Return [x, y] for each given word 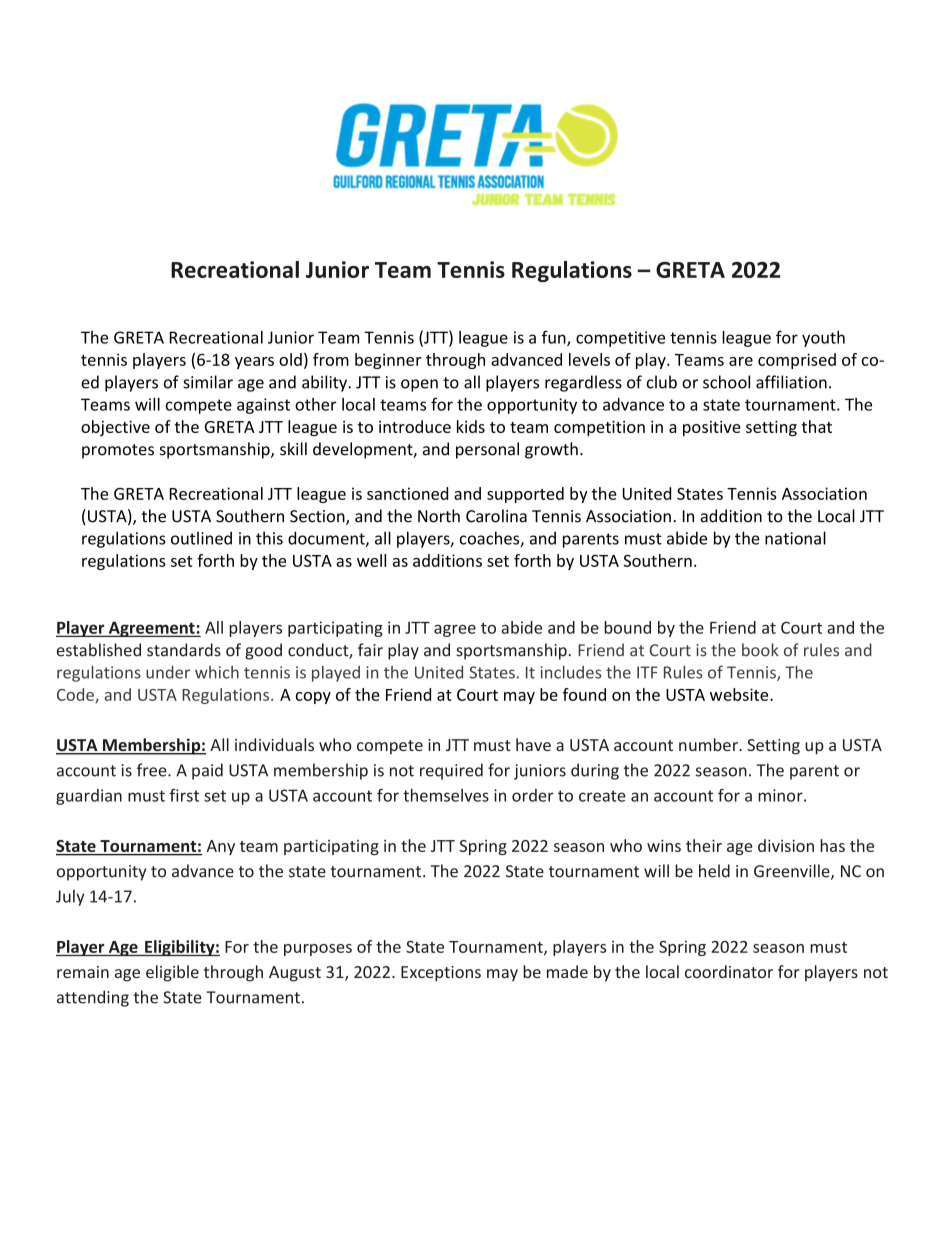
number [709, 744]
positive [712, 428]
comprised [797, 361]
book [760, 650]
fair [370, 650]
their [704, 845]
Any [221, 847]
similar [208, 382]
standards [184, 650]
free [153, 770]
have [533, 744]
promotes [118, 451]
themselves [446, 795]
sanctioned [407, 493]
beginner [388, 361]
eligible [172, 973]
